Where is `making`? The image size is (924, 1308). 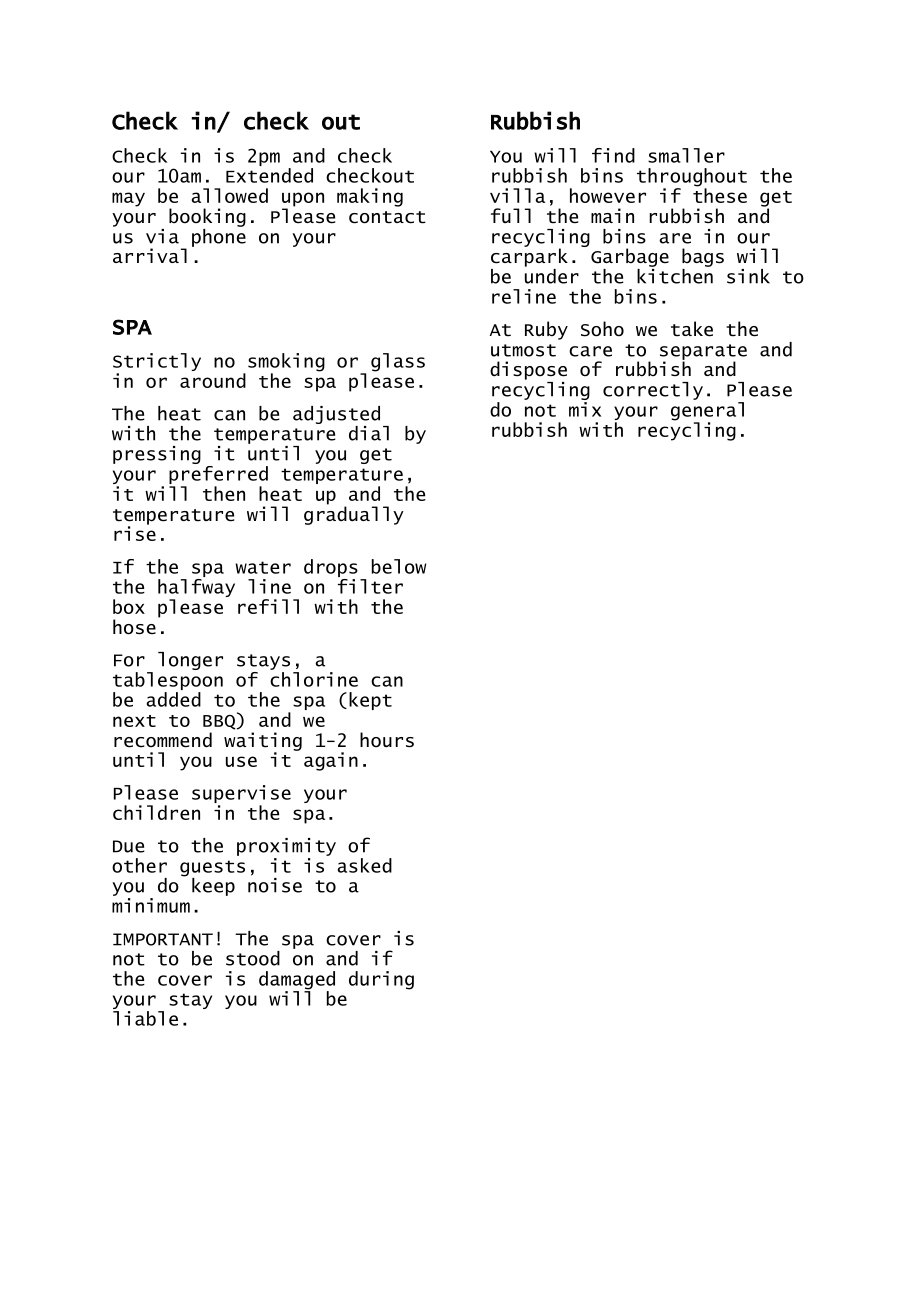 making is located at coordinates (370, 197).
